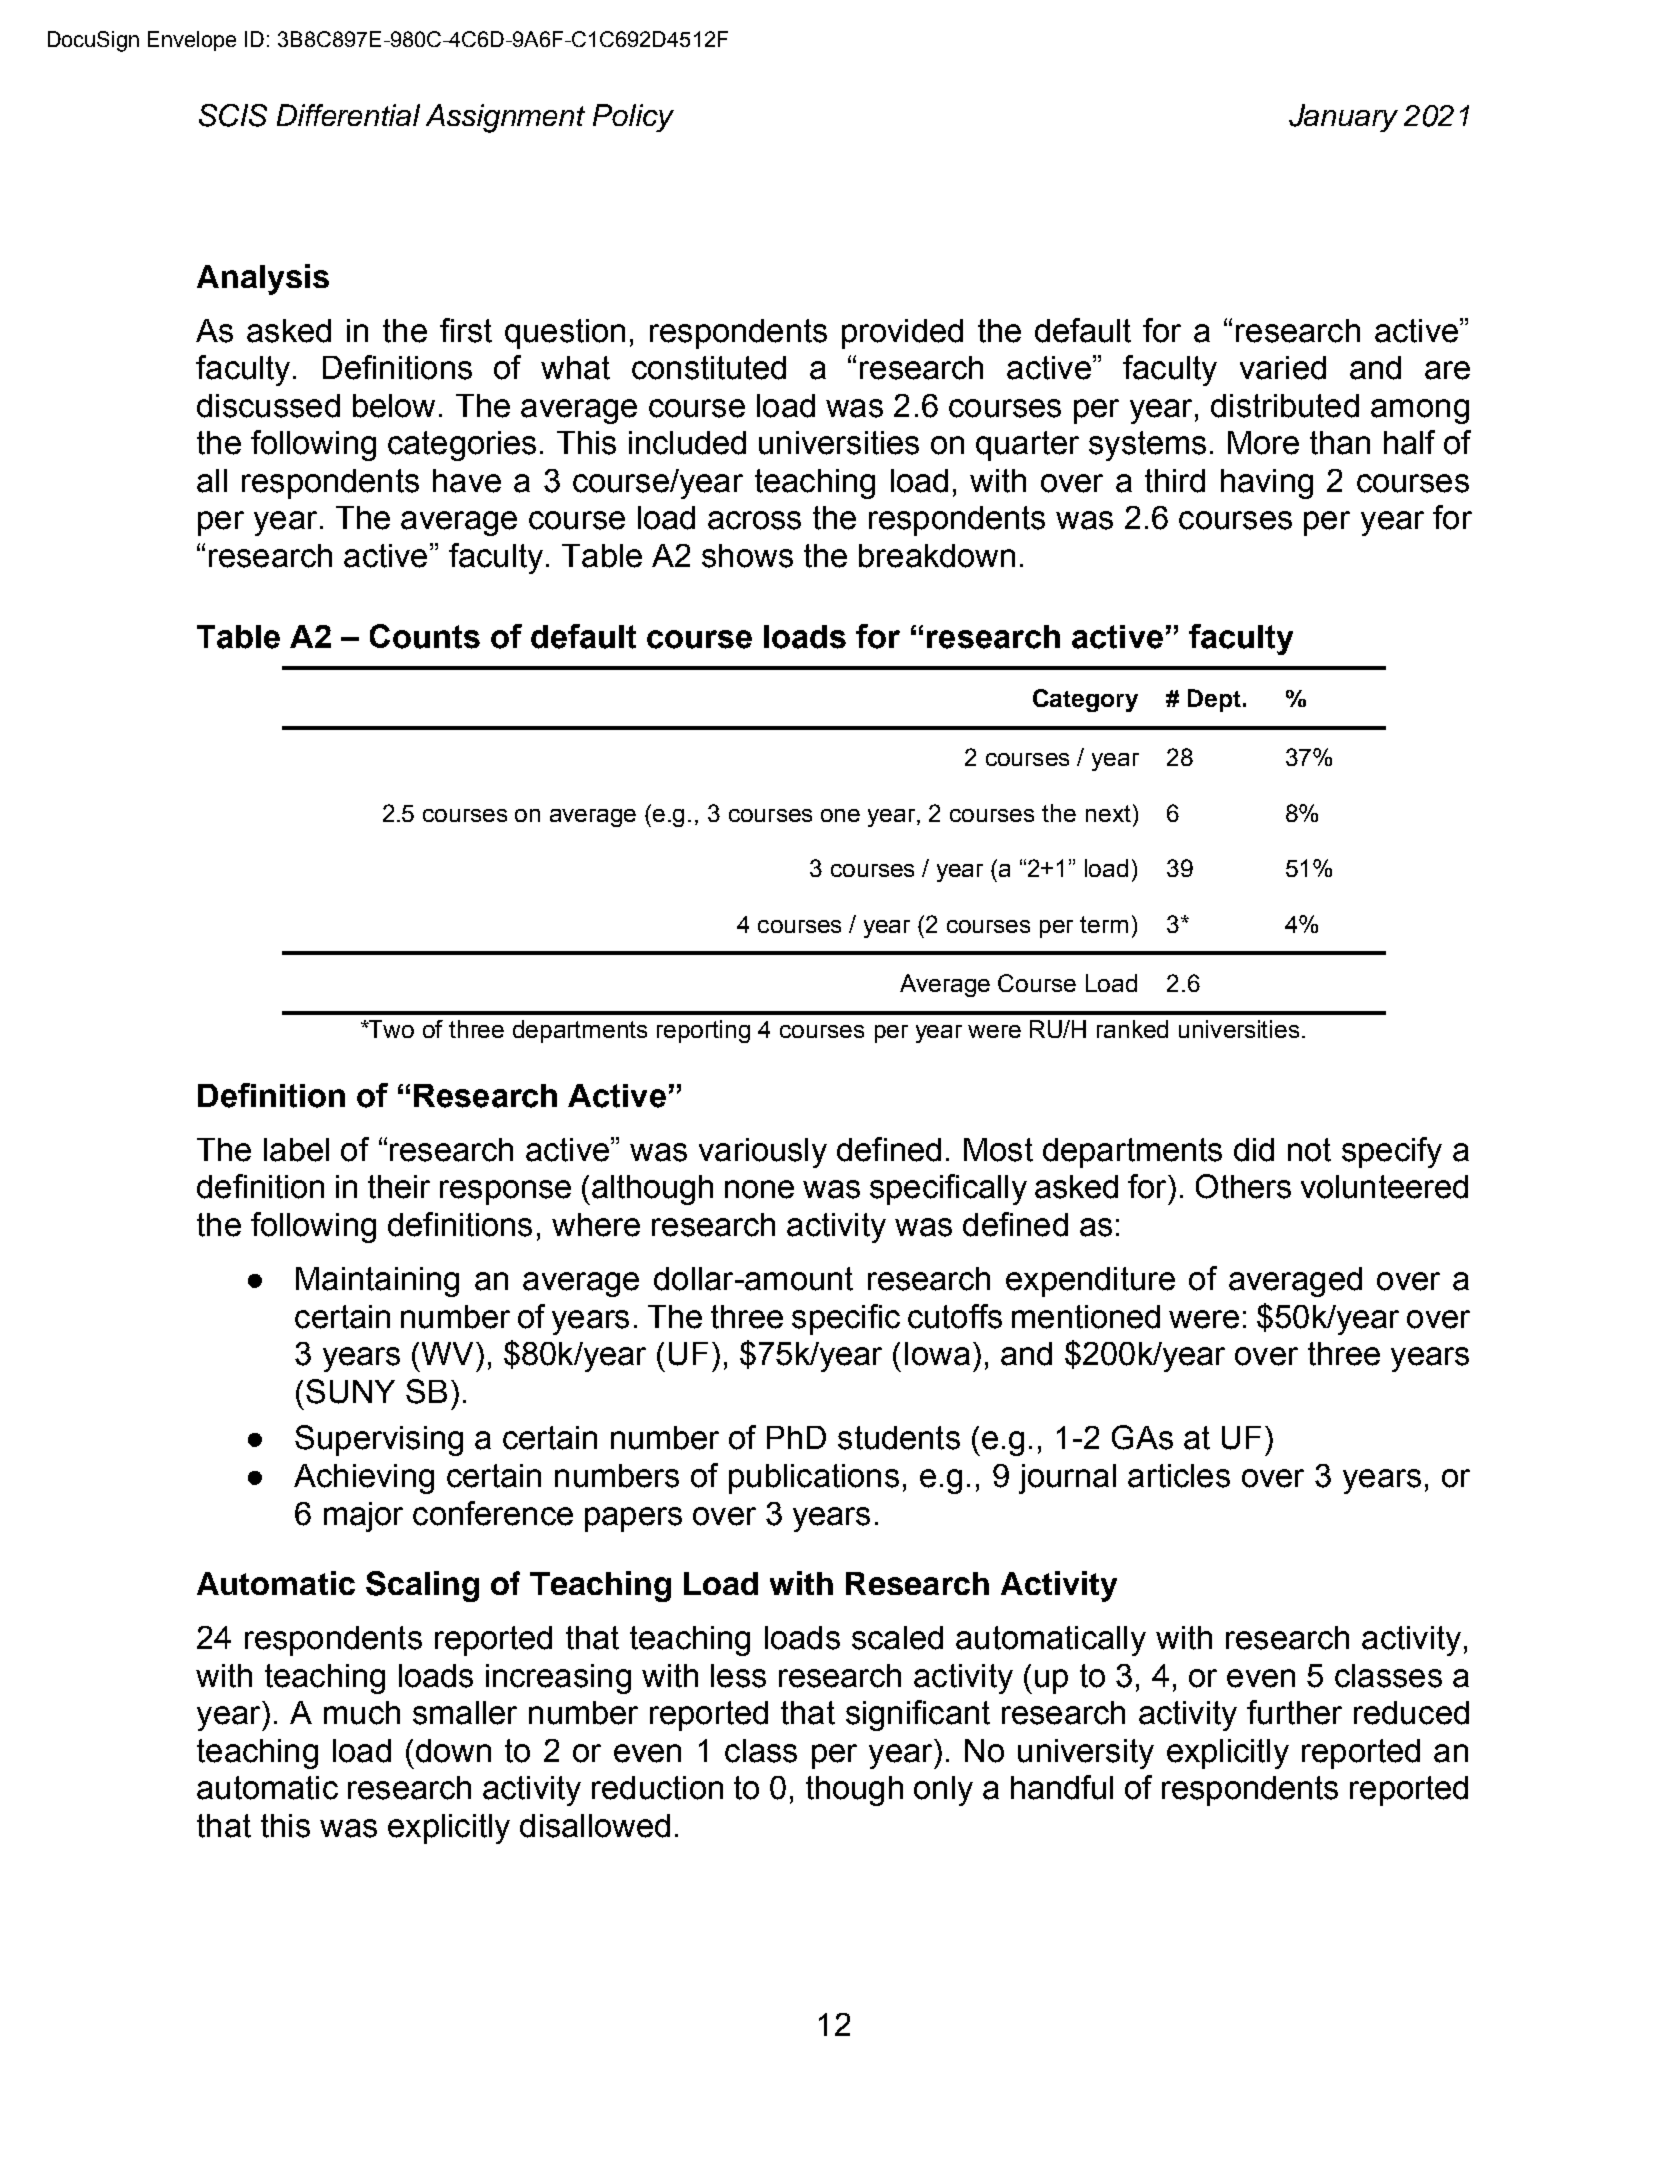 This image has height=2157, width=1667. What do you see at coordinates (1343, 118) in the image?
I see `January` at bounding box center [1343, 118].
